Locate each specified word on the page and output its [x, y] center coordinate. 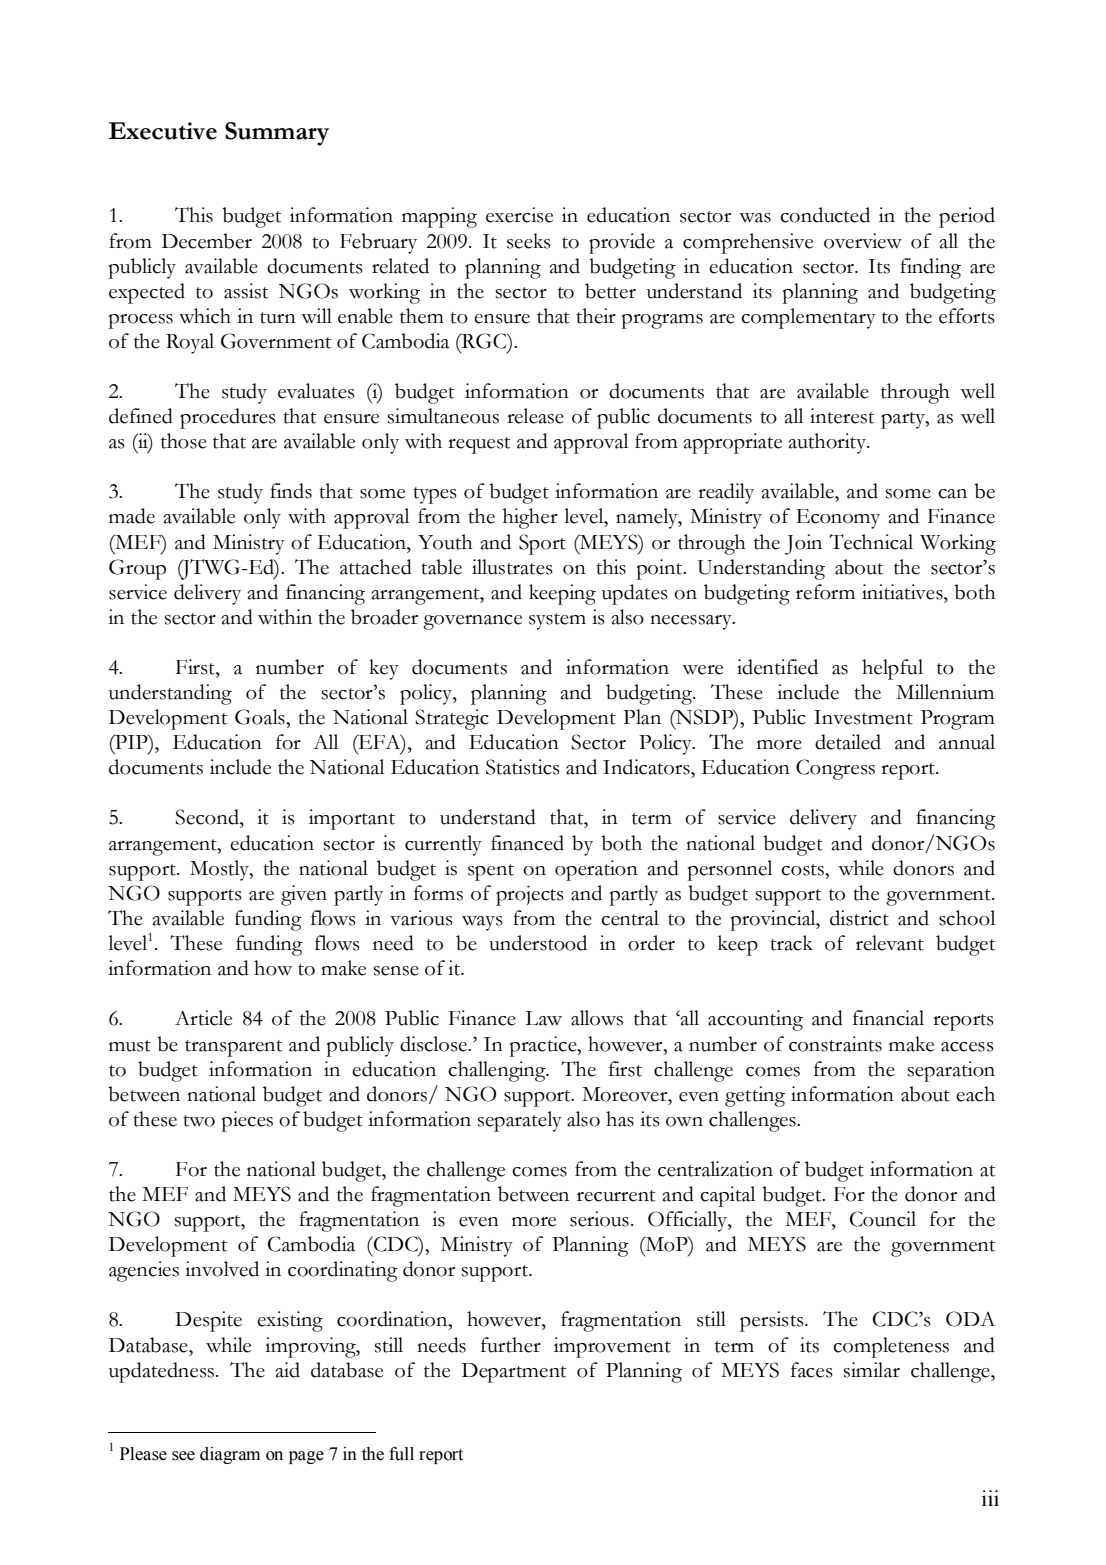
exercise [519, 215]
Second [208, 817]
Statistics [523, 767]
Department [514, 1373]
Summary [277, 134]
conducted [825, 215]
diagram [230, 1455]
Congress [835, 769]
